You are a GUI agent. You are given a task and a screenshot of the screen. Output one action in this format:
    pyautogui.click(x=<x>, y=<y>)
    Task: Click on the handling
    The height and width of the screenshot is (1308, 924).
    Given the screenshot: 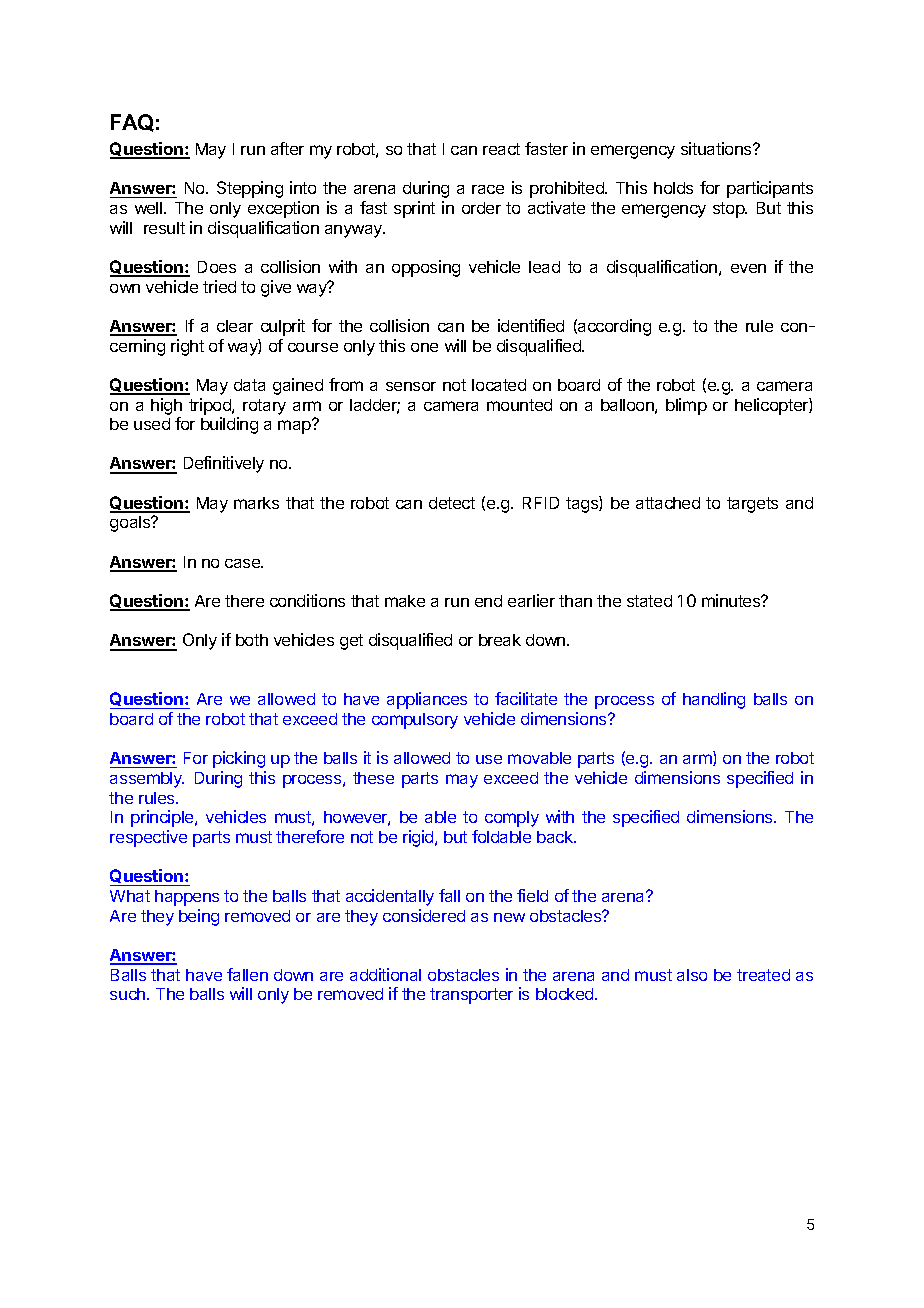 What is the action you would take?
    pyautogui.click(x=714, y=700)
